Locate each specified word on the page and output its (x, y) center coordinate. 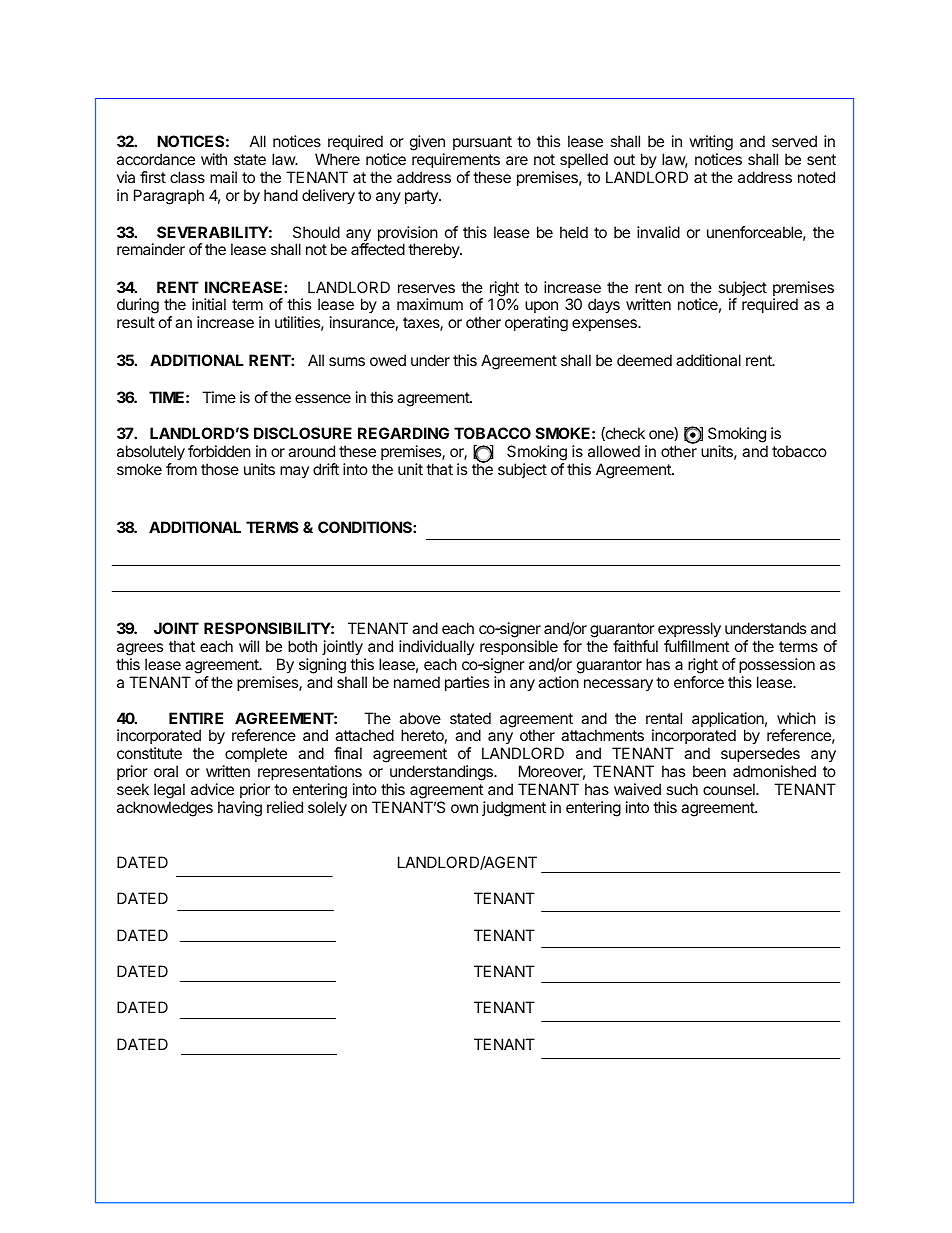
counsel (730, 789)
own (464, 808)
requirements (456, 160)
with (214, 159)
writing (711, 143)
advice (212, 789)
